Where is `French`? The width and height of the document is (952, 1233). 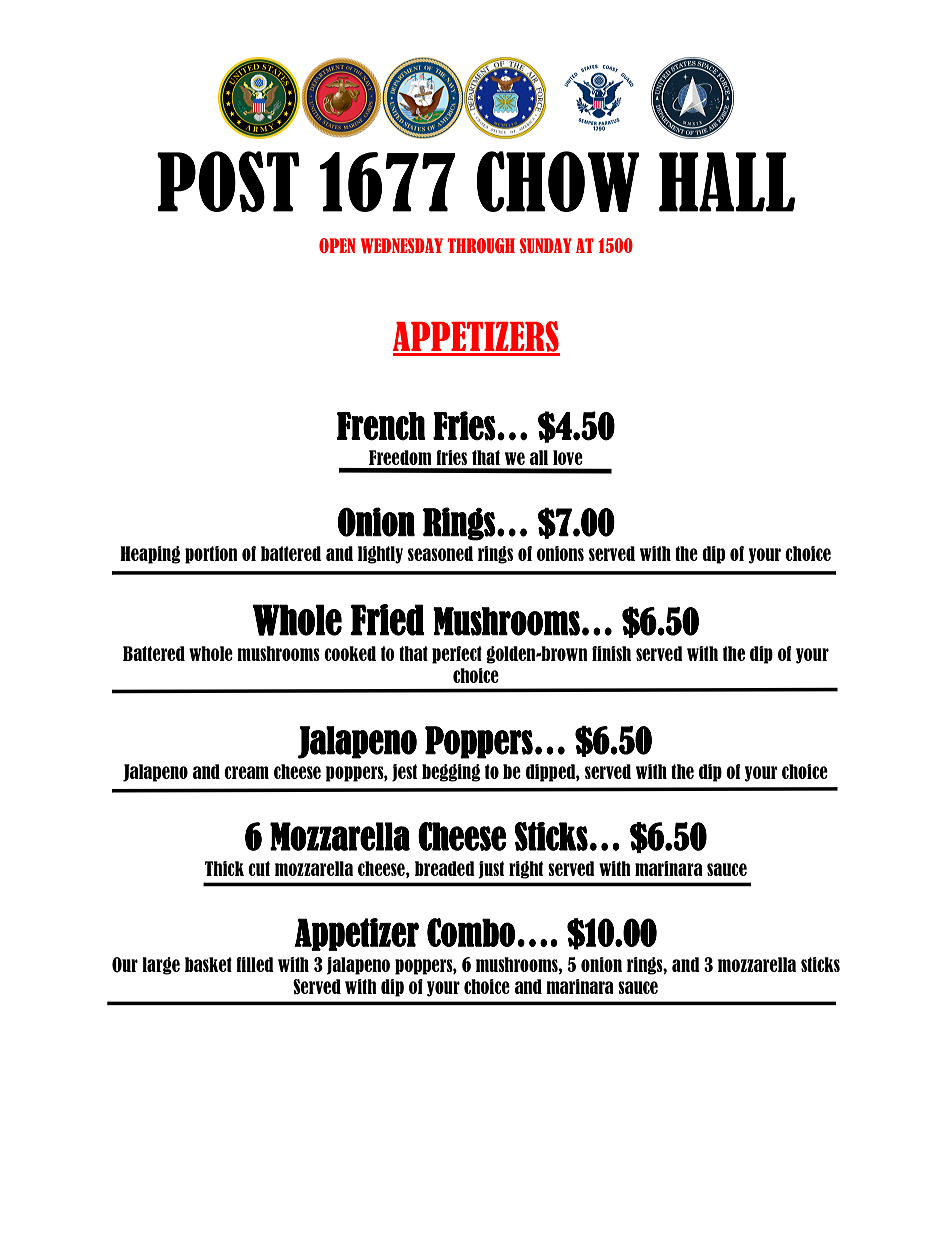
French is located at coordinates (381, 426).
